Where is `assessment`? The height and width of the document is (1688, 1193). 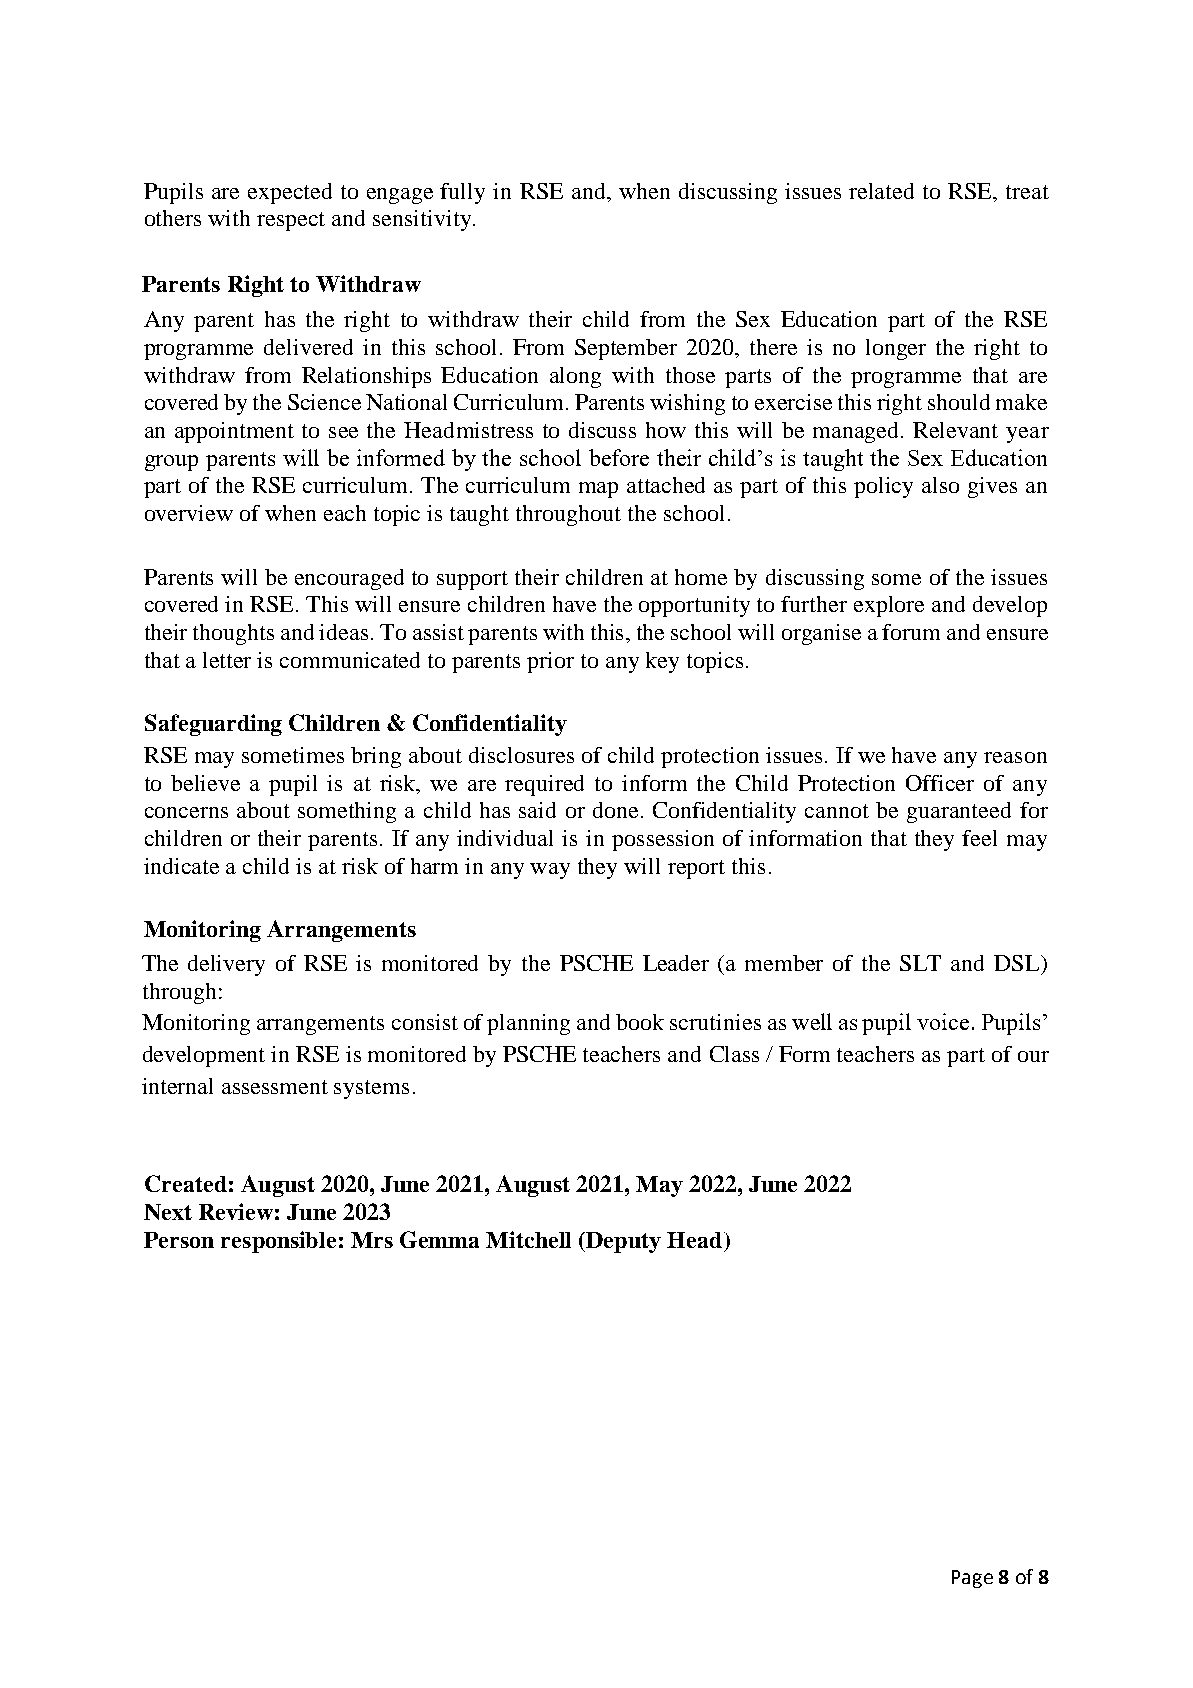 assessment is located at coordinates (275, 1087).
